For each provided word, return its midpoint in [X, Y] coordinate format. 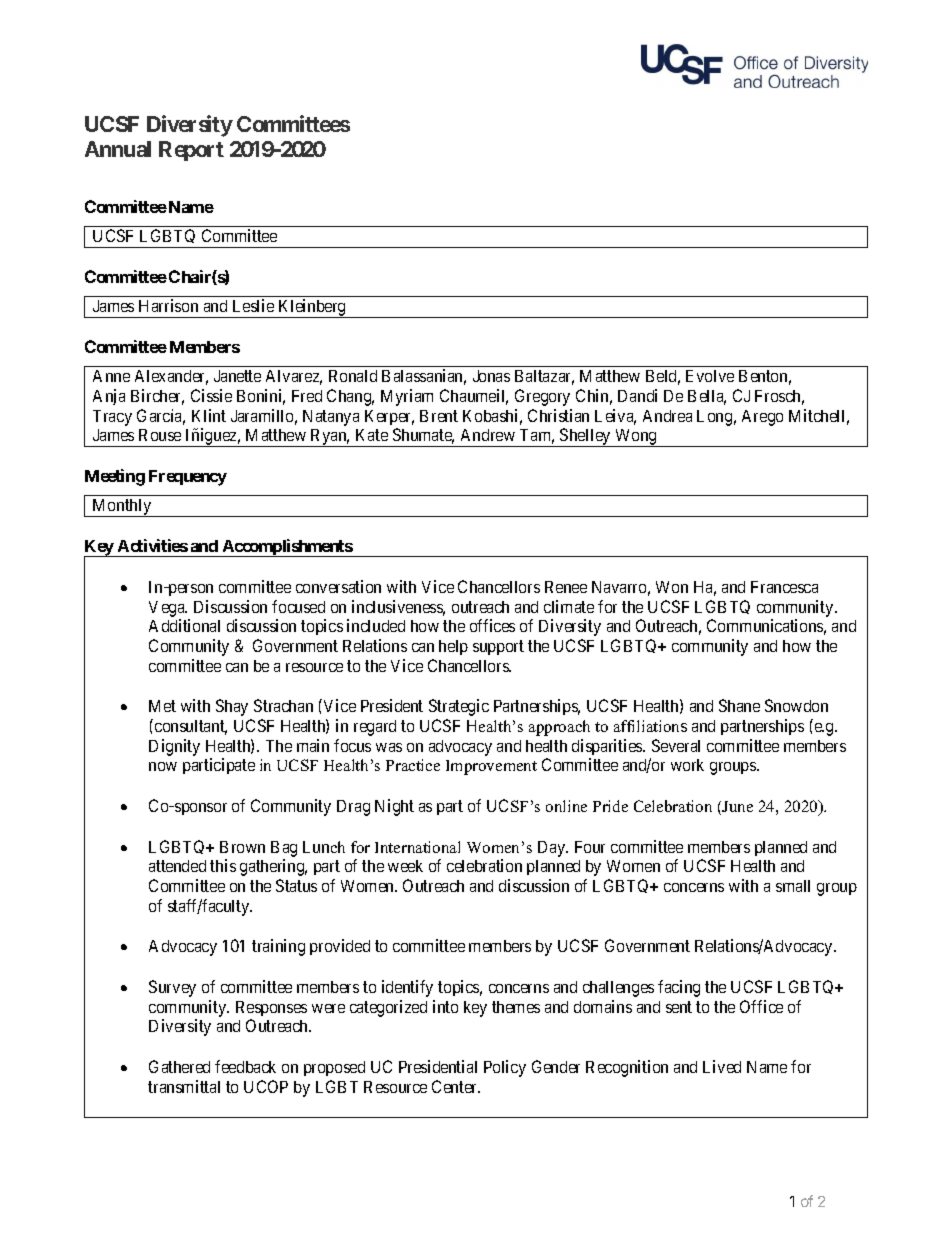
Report [191, 151]
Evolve [710, 376]
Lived [722, 1066]
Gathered [179, 1066]
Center [456, 1086]
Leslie [253, 305]
